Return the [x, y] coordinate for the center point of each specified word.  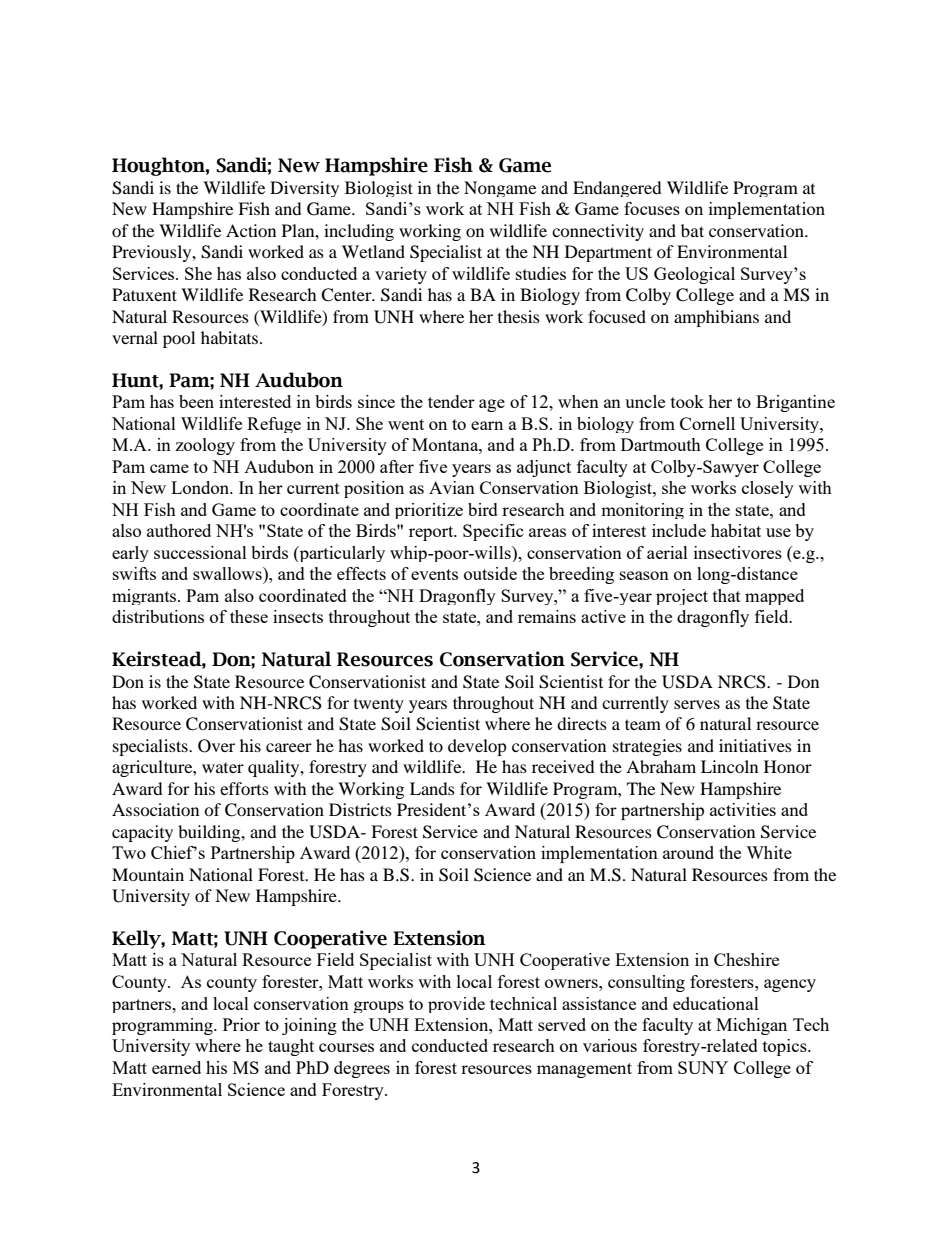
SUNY [703, 1067]
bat [692, 230]
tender [451, 401]
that [727, 595]
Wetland [373, 251]
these [249, 616]
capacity [142, 833]
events [434, 574]
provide [456, 1005]
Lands [432, 788]
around [688, 852]
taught [291, 1047]
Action [251, 230]
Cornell [707, 423]
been [196, 401]
